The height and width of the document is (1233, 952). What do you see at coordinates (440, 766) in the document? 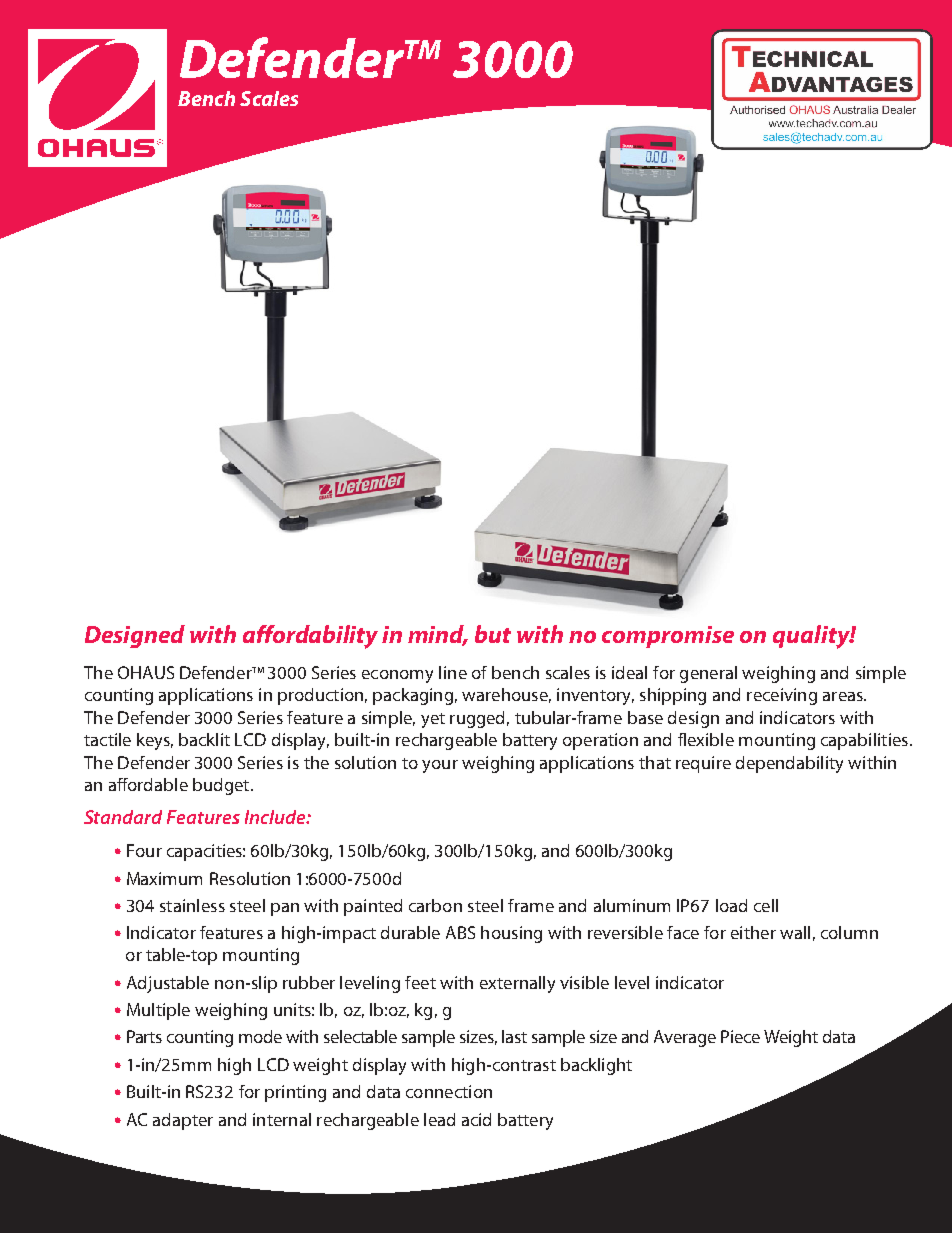
I see `your` at bounding box center [440, 766].
